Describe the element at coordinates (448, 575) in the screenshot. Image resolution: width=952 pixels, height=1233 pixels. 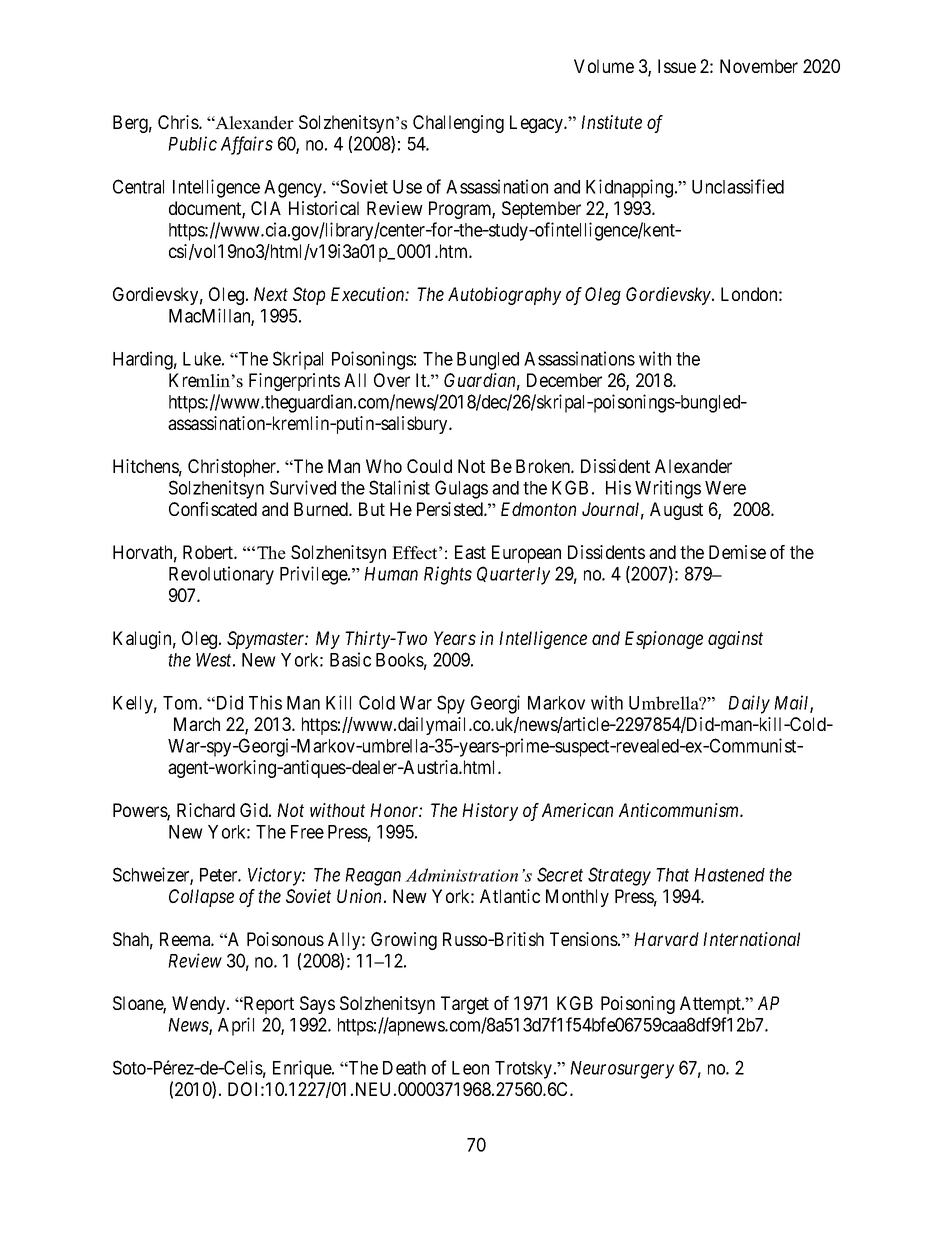
I see `Rights` at that location.
